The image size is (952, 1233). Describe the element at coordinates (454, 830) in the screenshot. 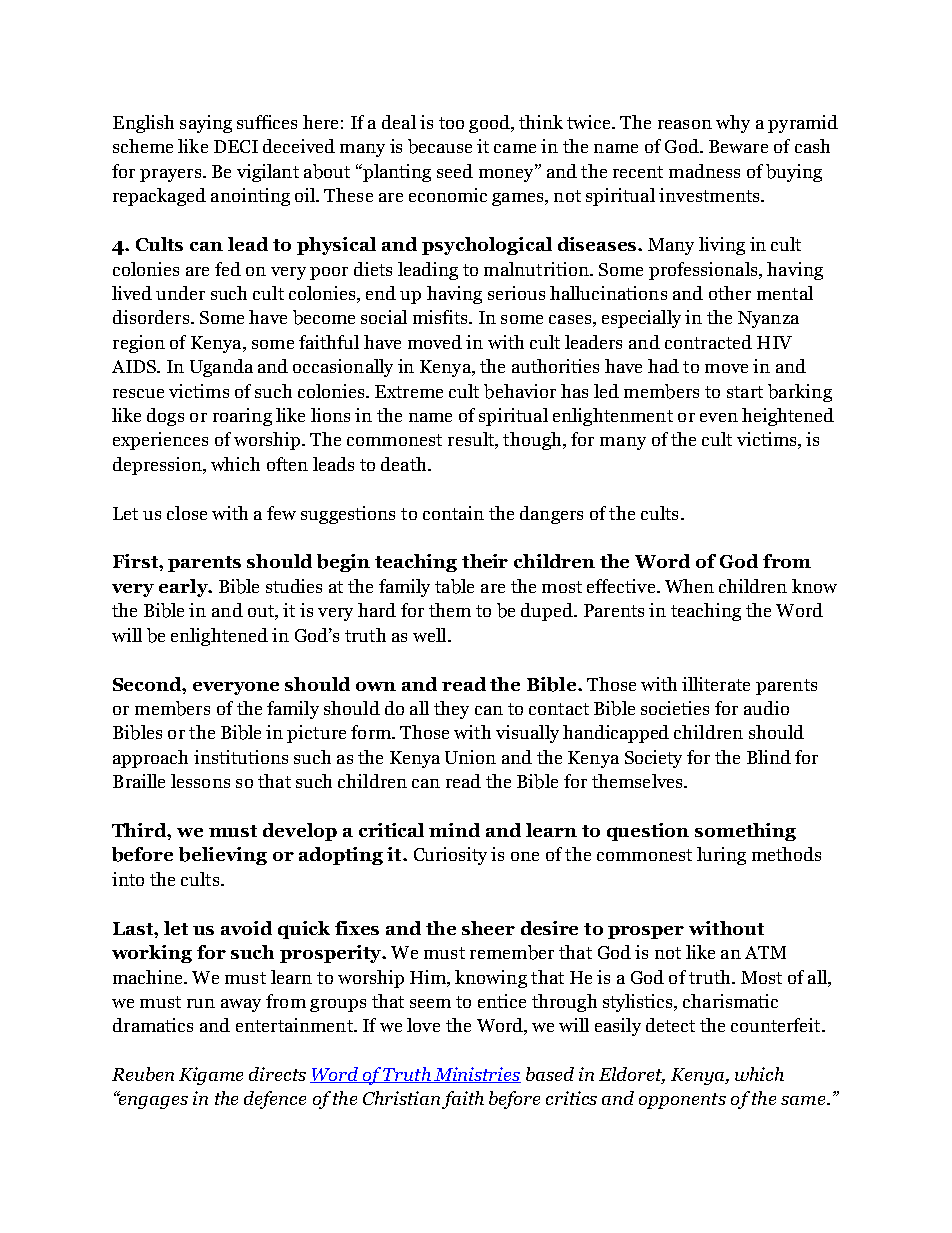

I see `mind` at that location.
